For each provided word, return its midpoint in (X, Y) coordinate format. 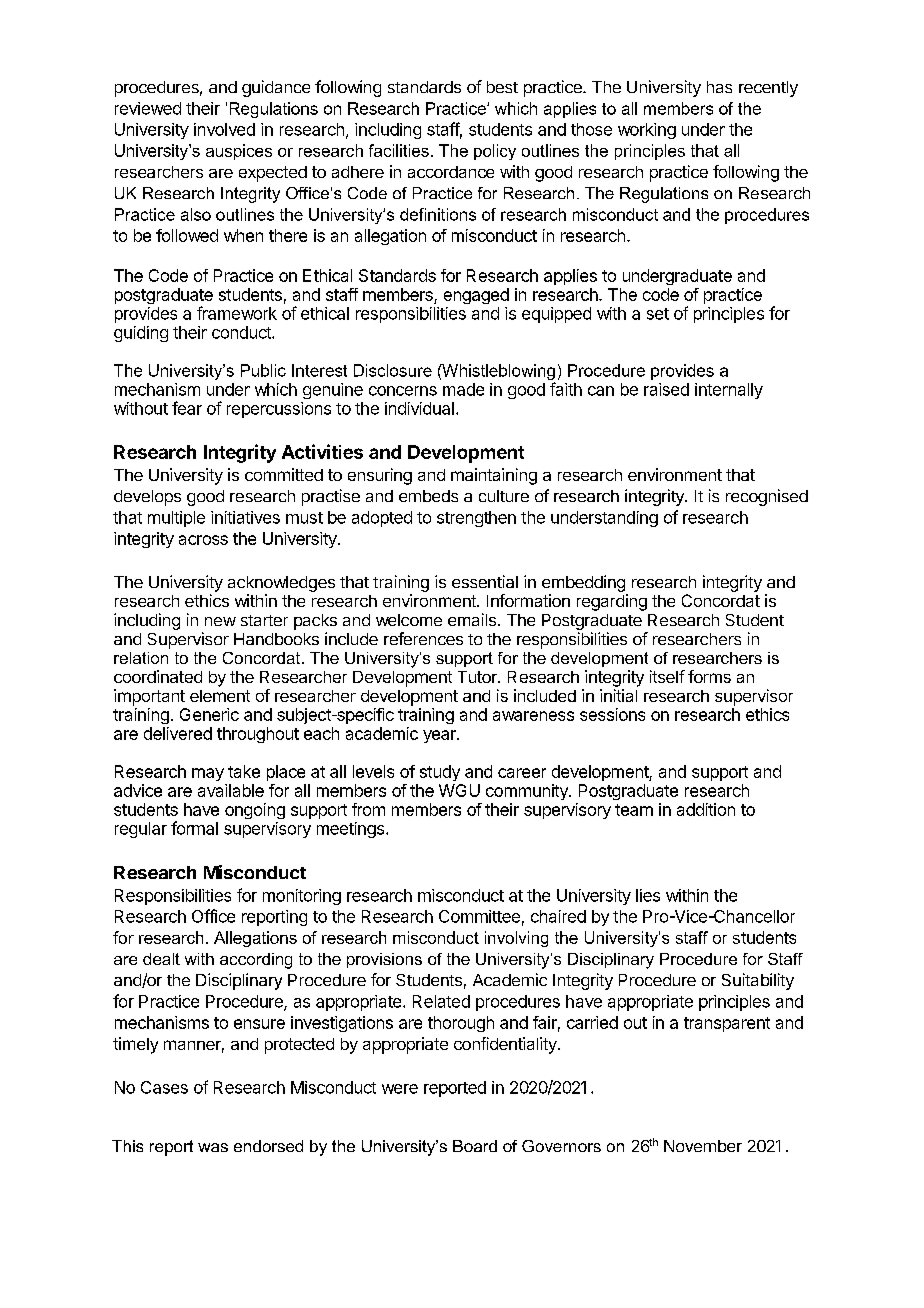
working (647, 131)
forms (709, 676)
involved (224, 129)
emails (472, 619)
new (220, 621)
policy (495, 152)
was (213, 1147)
